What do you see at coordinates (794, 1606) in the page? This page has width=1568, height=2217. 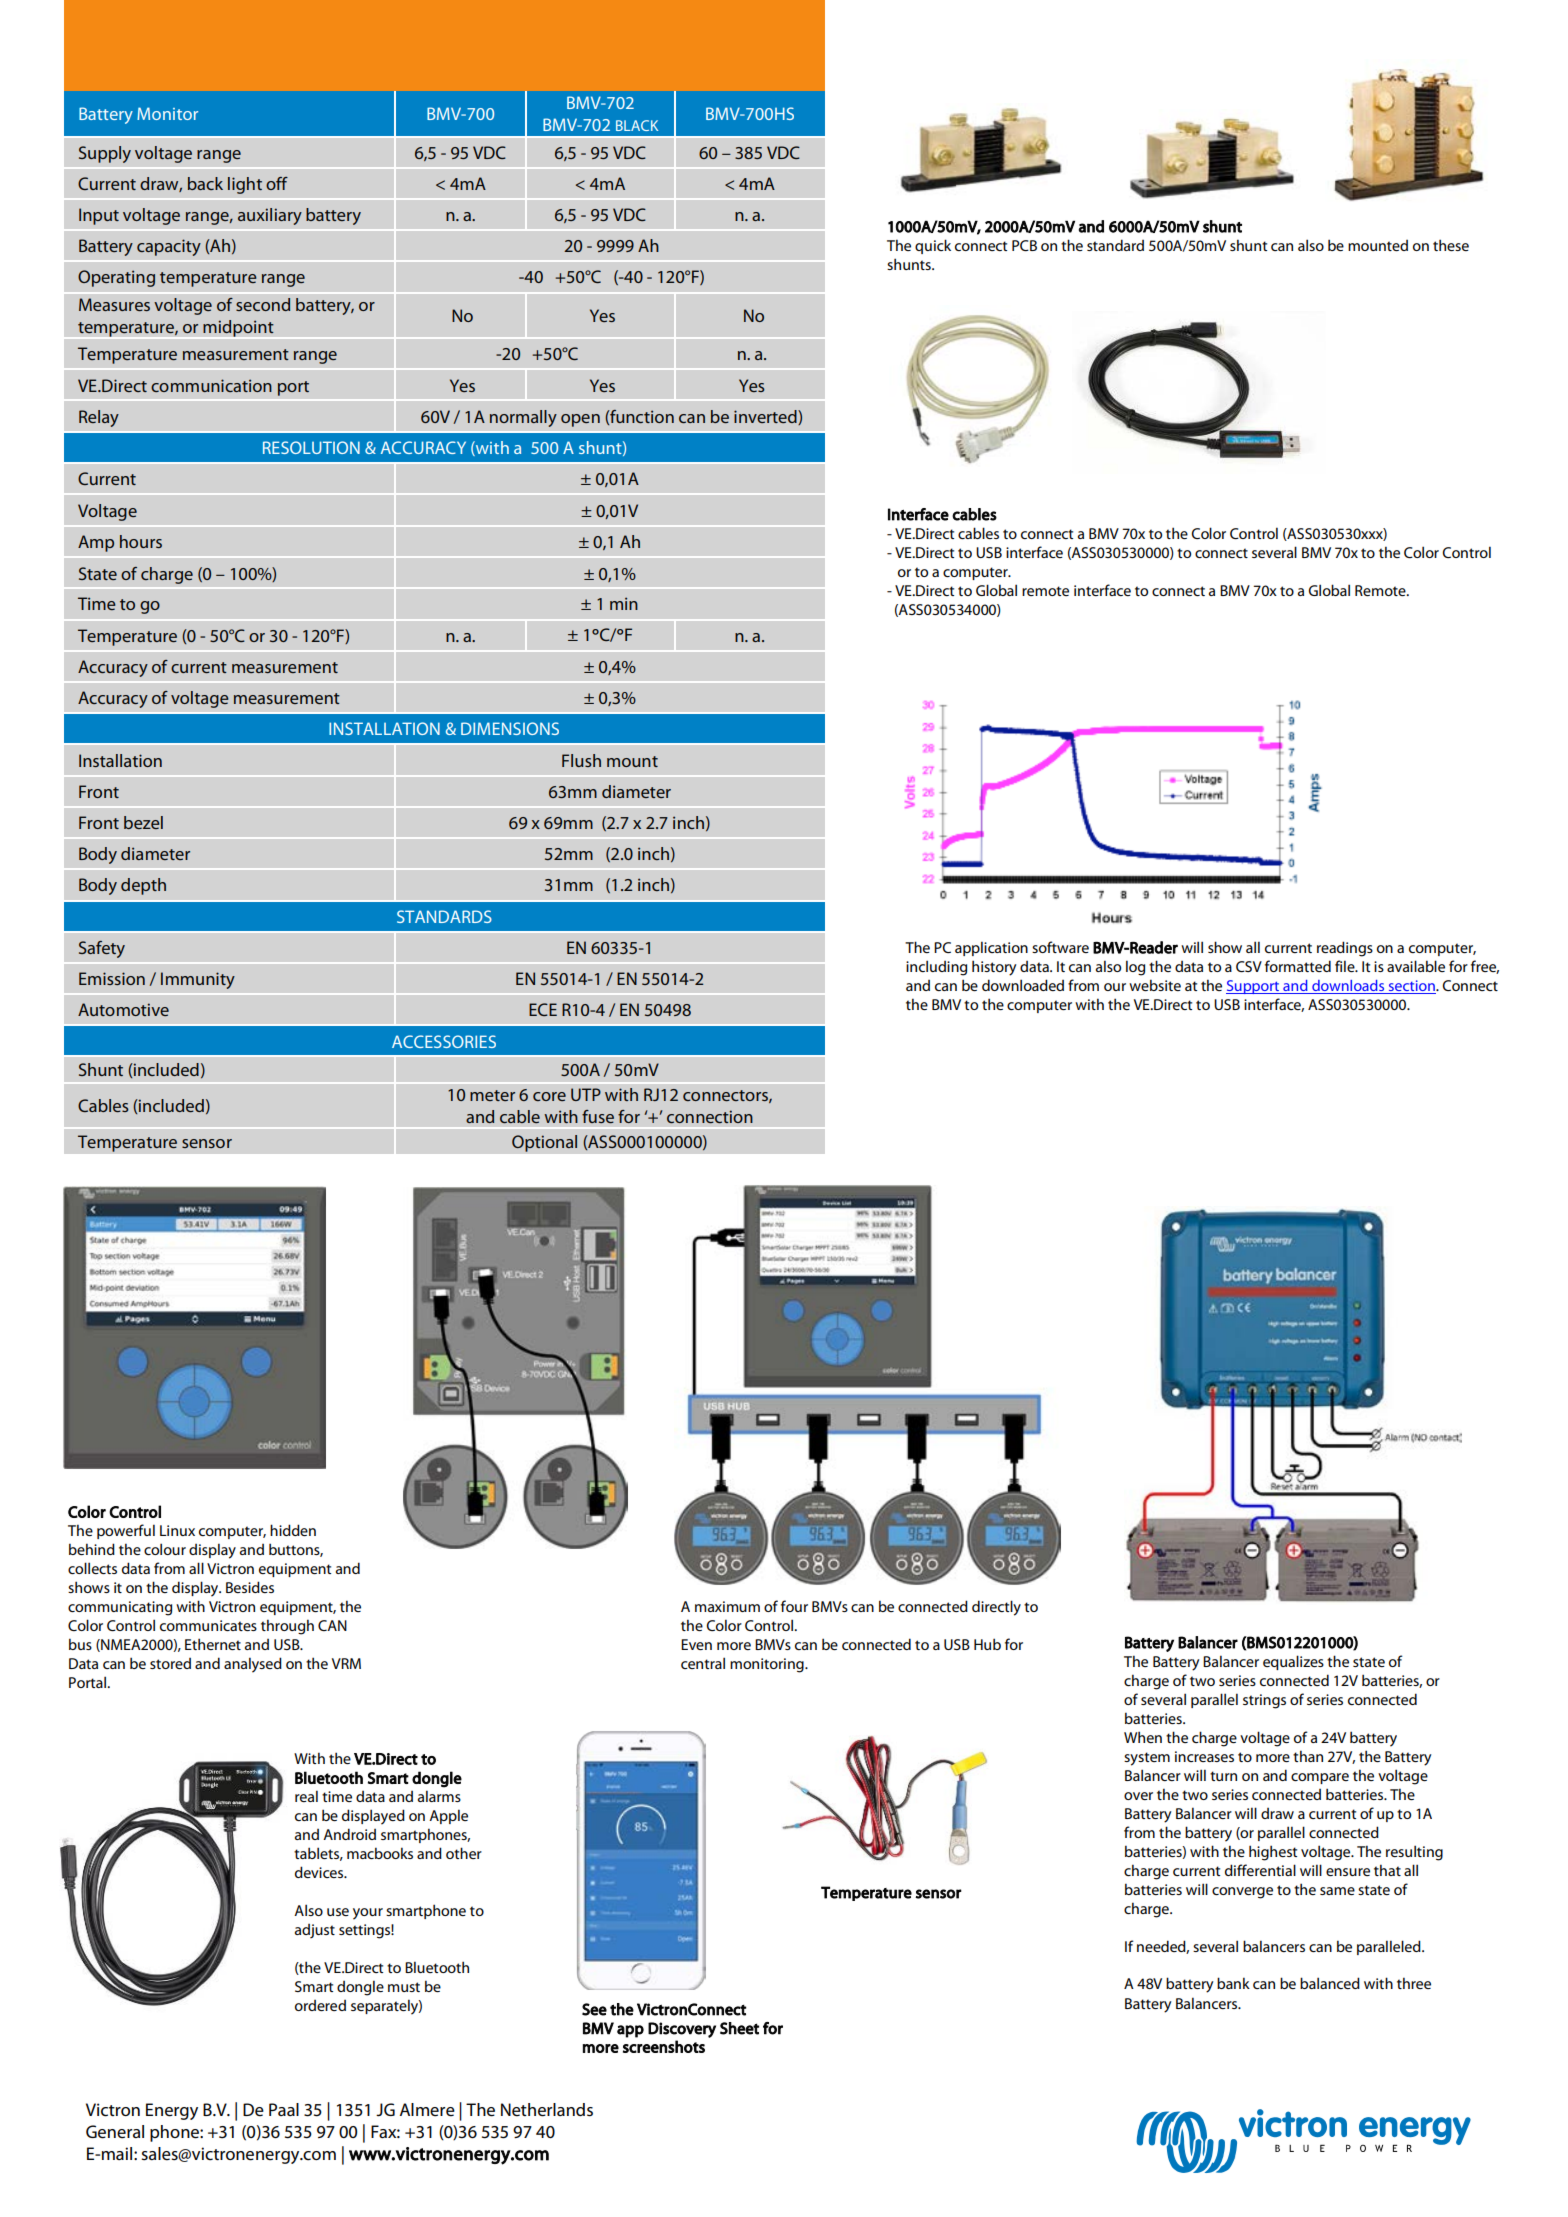 I see `four` at bounding box center [794, 1606].
